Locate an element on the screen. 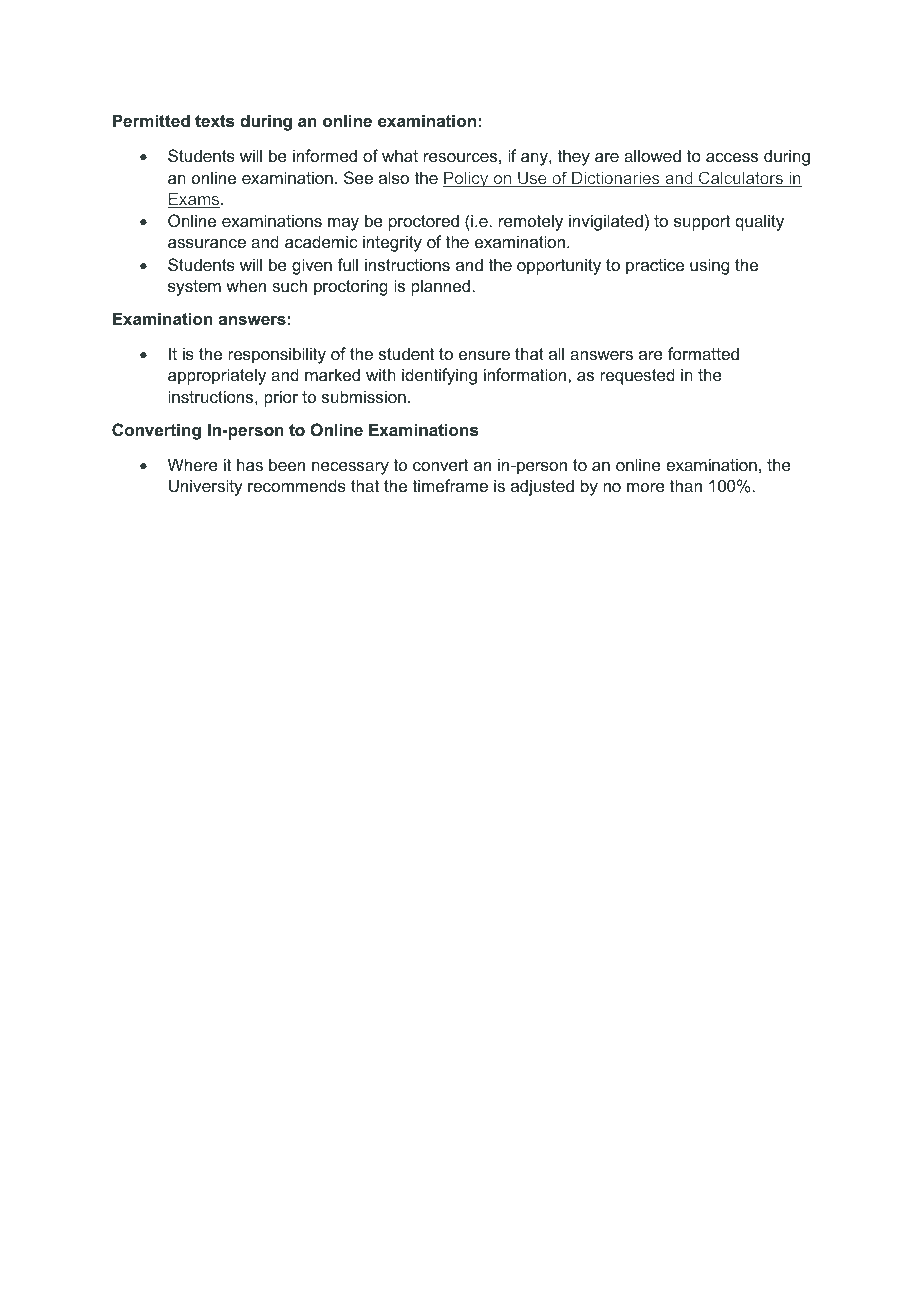 This screenshot has width=924, height=1308. requested is located at coordinates (637, 376).
